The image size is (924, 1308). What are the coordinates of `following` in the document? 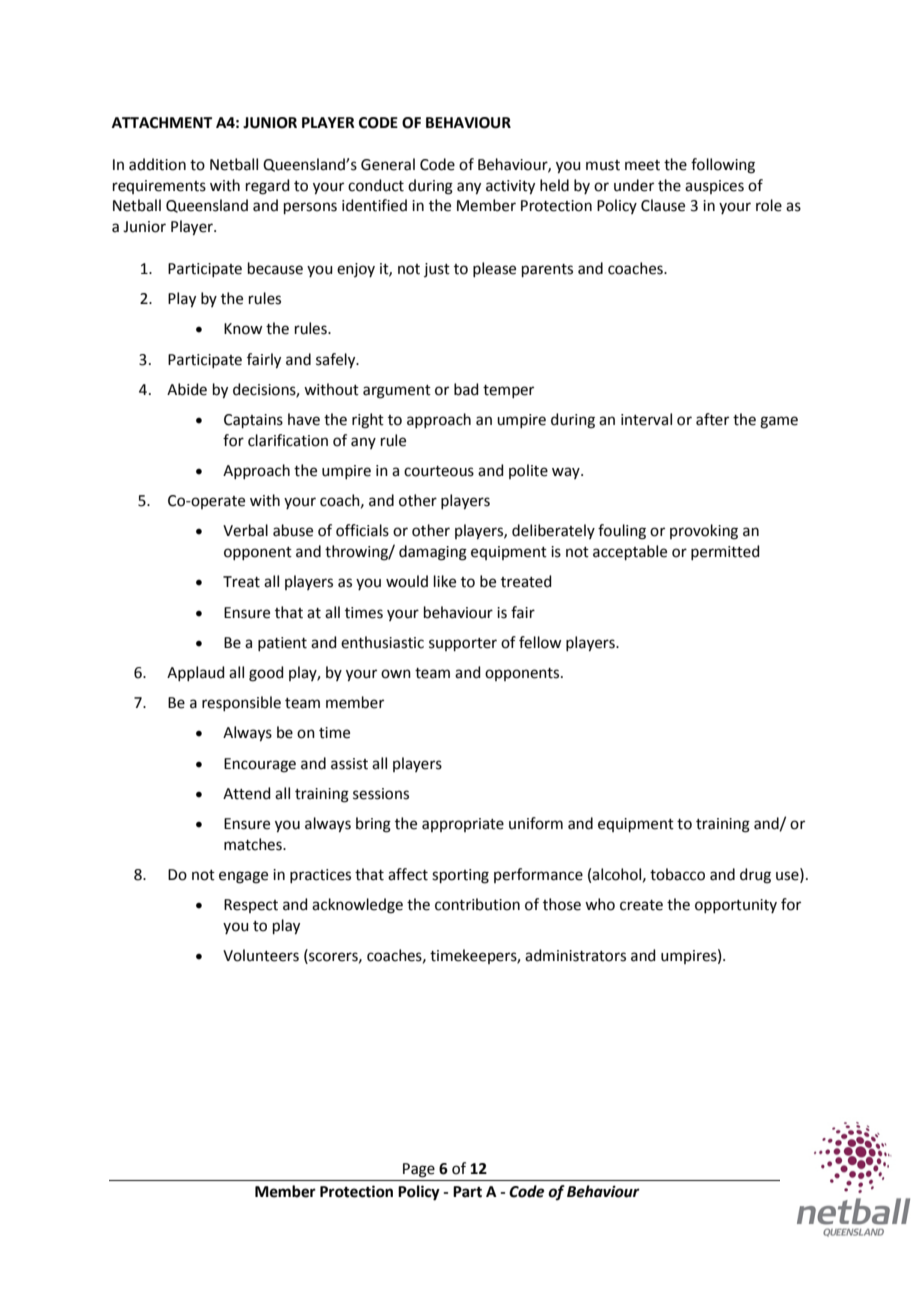 It's located at (723, 166).
